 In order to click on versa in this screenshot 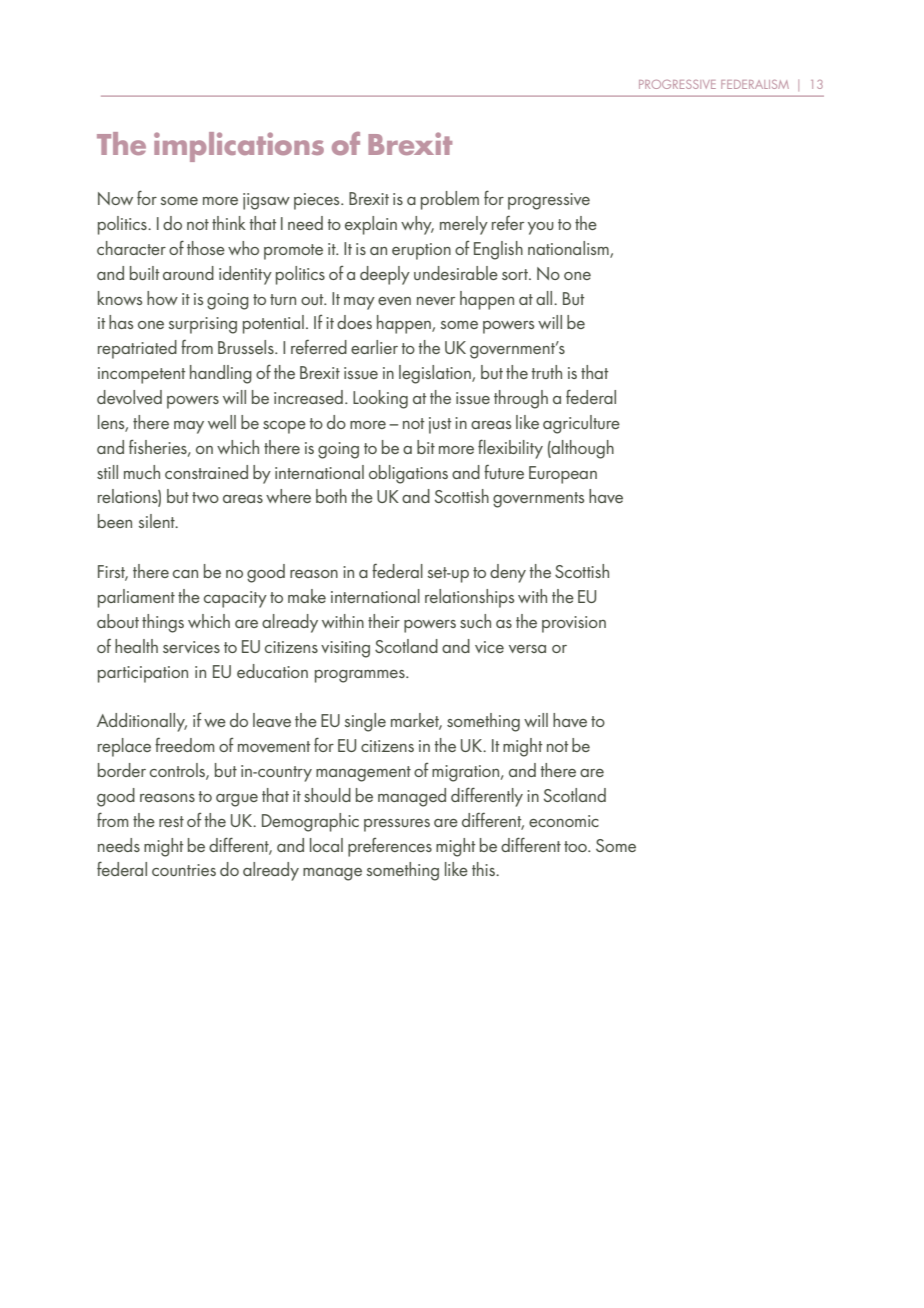, I will do `click(527, 649)`.
